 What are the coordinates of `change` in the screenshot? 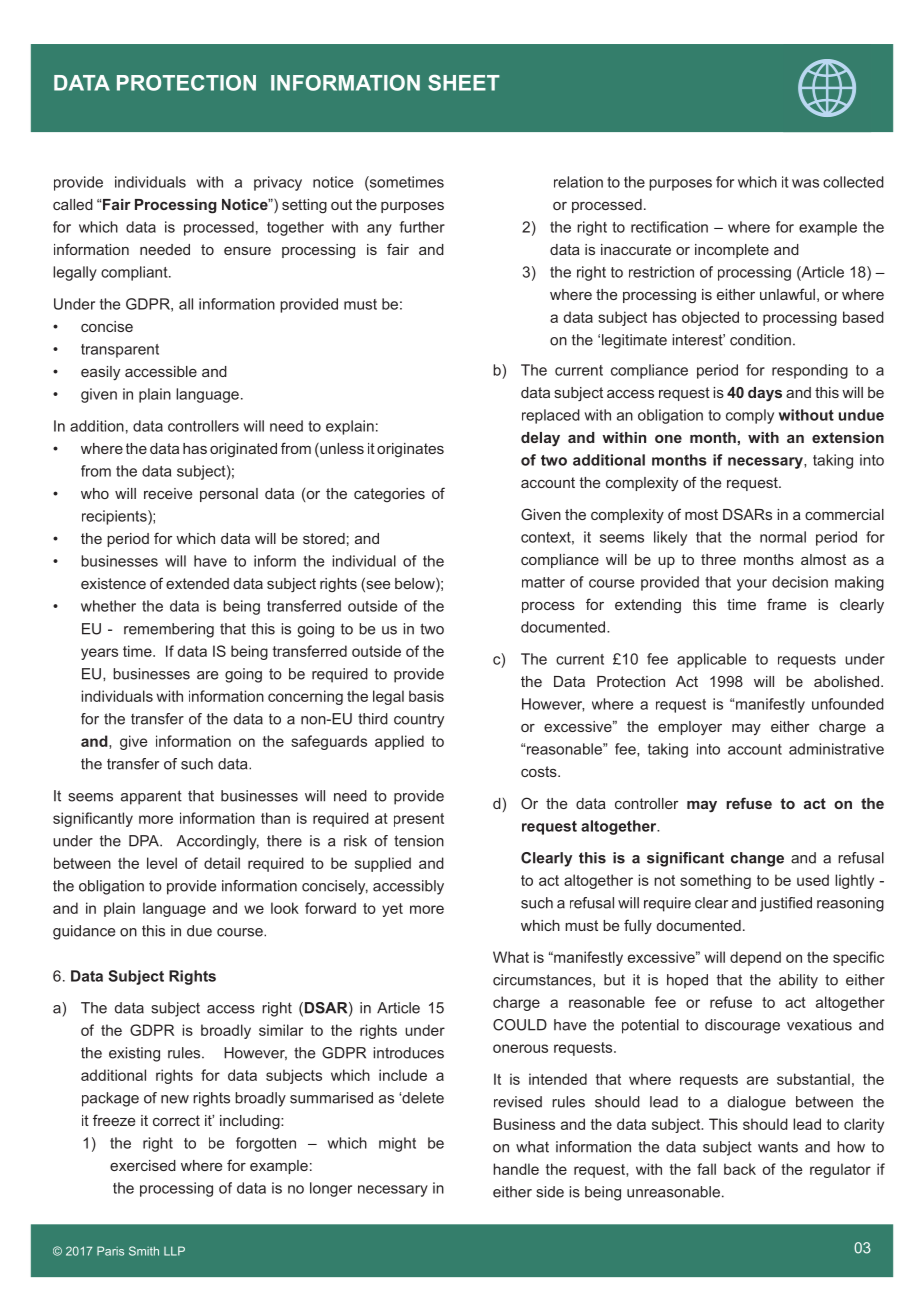 It's located at (757, 859).
